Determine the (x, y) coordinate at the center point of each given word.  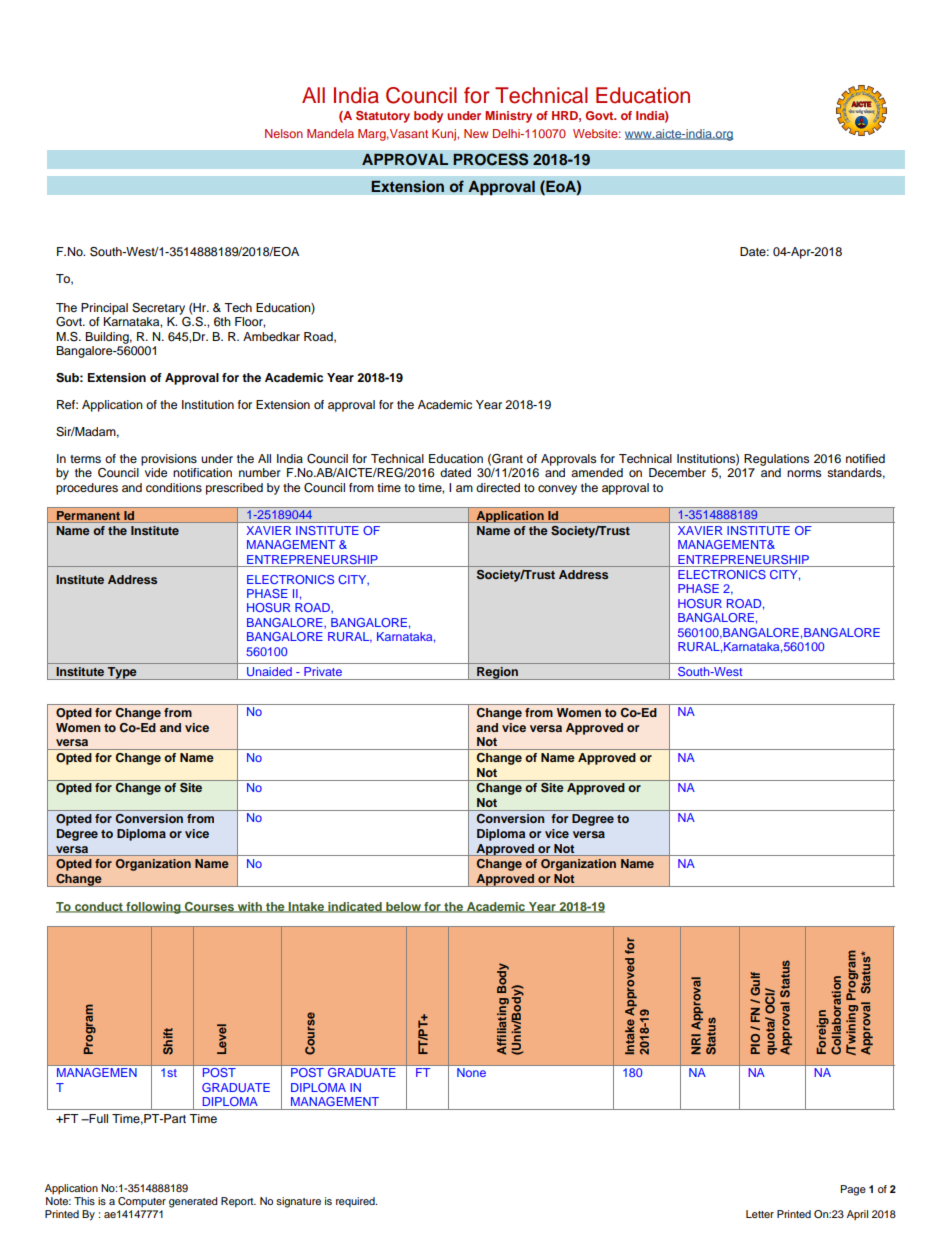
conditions (174, 487)
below (403, 907)
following (153, 908)
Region (497, 673)
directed (498, 487)
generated (193, 1202)
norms (804, 473)
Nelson (284, 133)
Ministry (508, 117)
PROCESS (491, 159)
